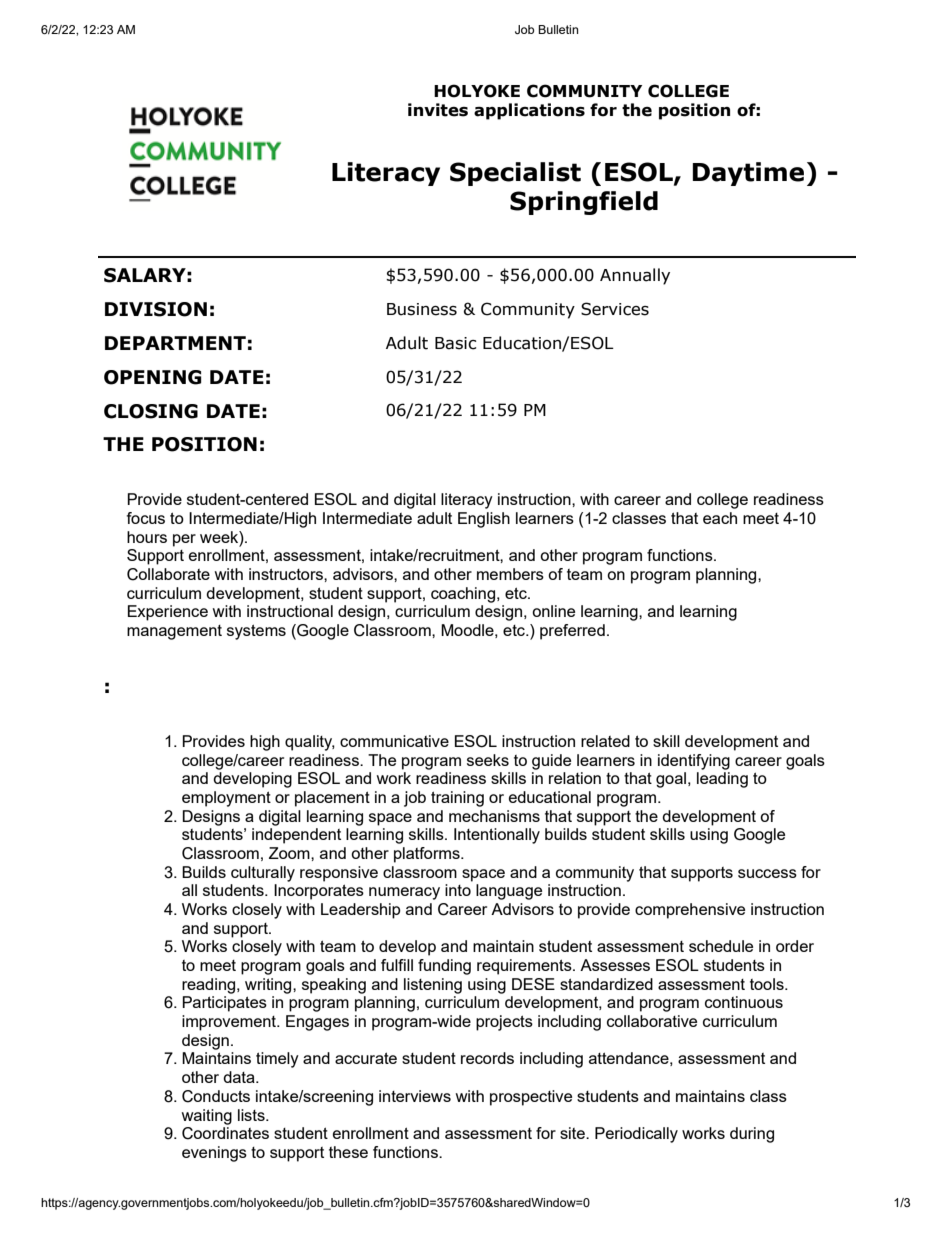 The height and width of the page is (1233, 952). What do you see at coordinates (463, 595) in the page?
I see `coaching` at bounding box center [463, 595].
